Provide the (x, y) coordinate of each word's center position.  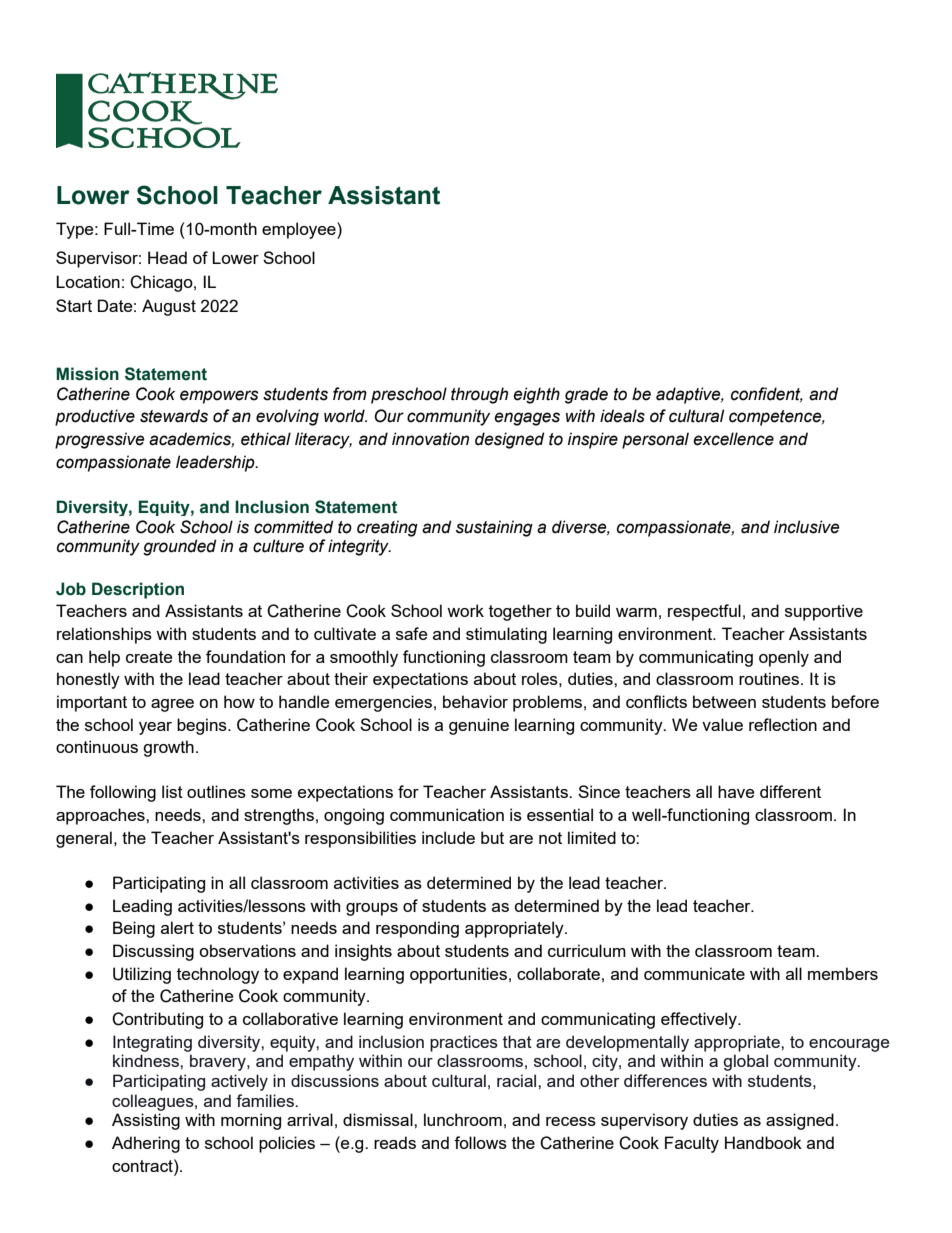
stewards (174, 416)
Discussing (153, 952)
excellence (733, 439)
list (172, 791)
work (465, 610)
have (736, 791)
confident (767, 394)
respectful (704, 612)
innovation (430, 439)
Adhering (146, 1144)
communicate (694, 973)
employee (300, 230)
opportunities (458, 975)
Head (167, 257)
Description (138, 590)
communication (447, 814)
